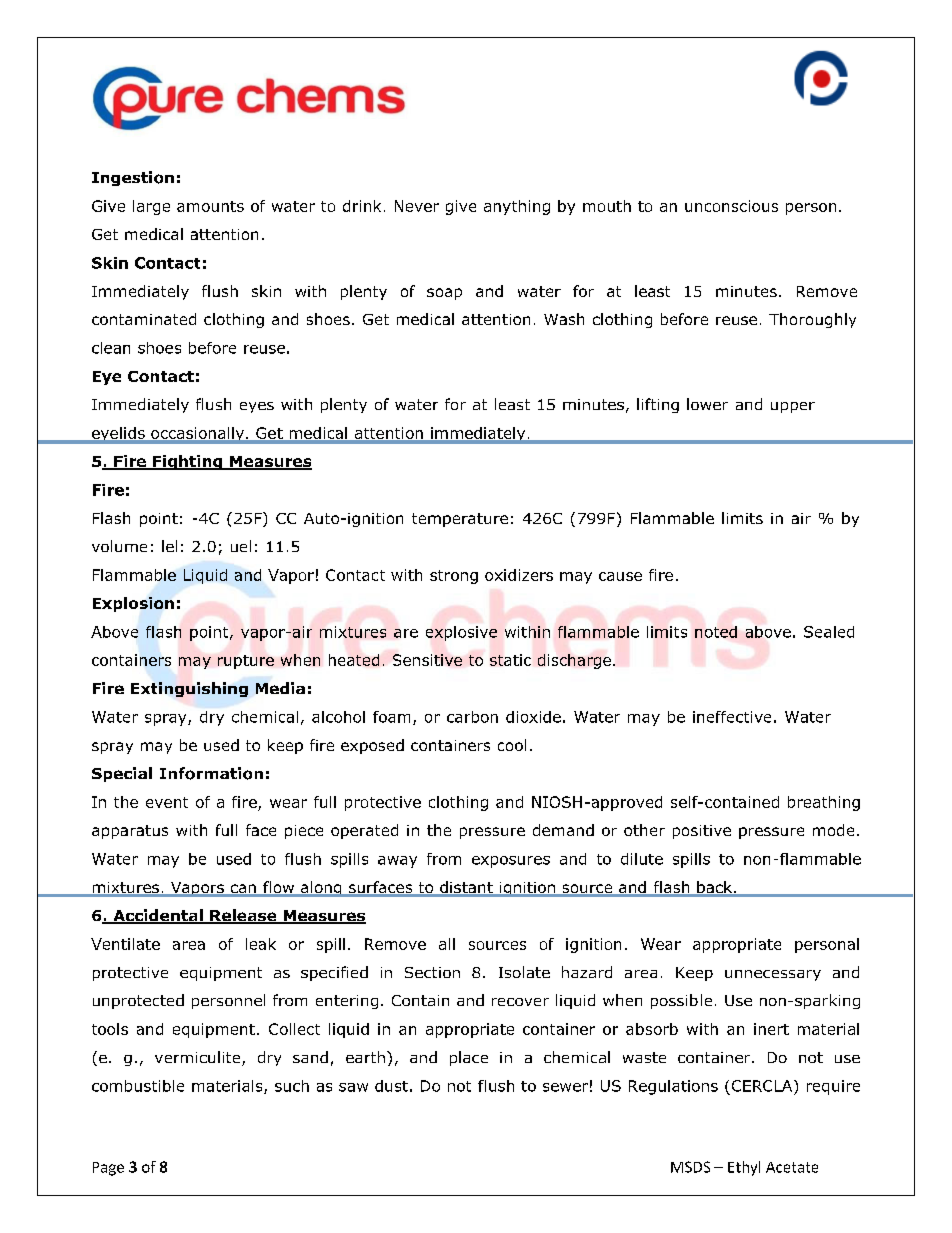  I want to click on static, so click(510, 660).
